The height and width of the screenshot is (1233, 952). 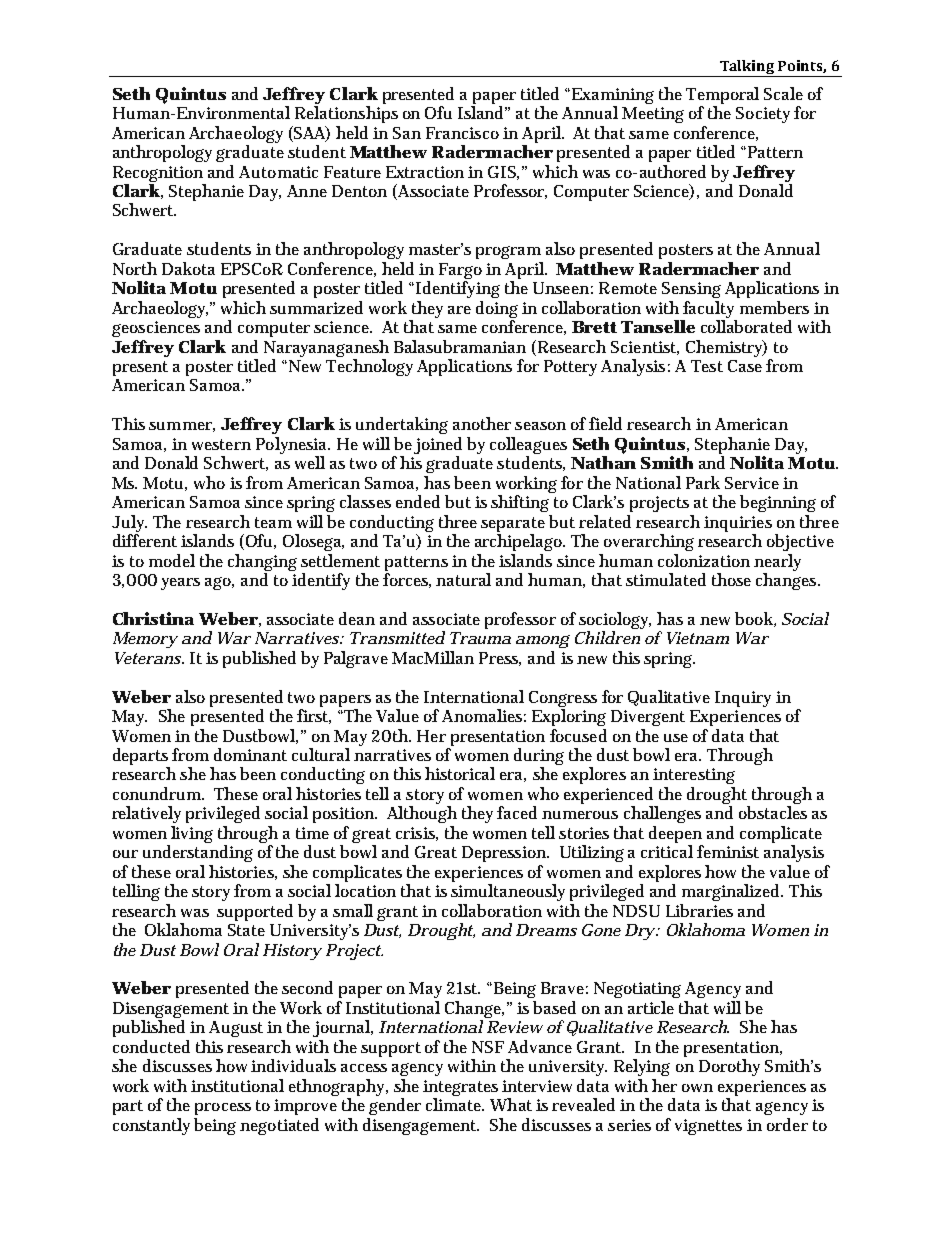 What do you see at coordinates (198, 853) in the screenshot?
I see `understanding` at bounding box center [198, 853].
